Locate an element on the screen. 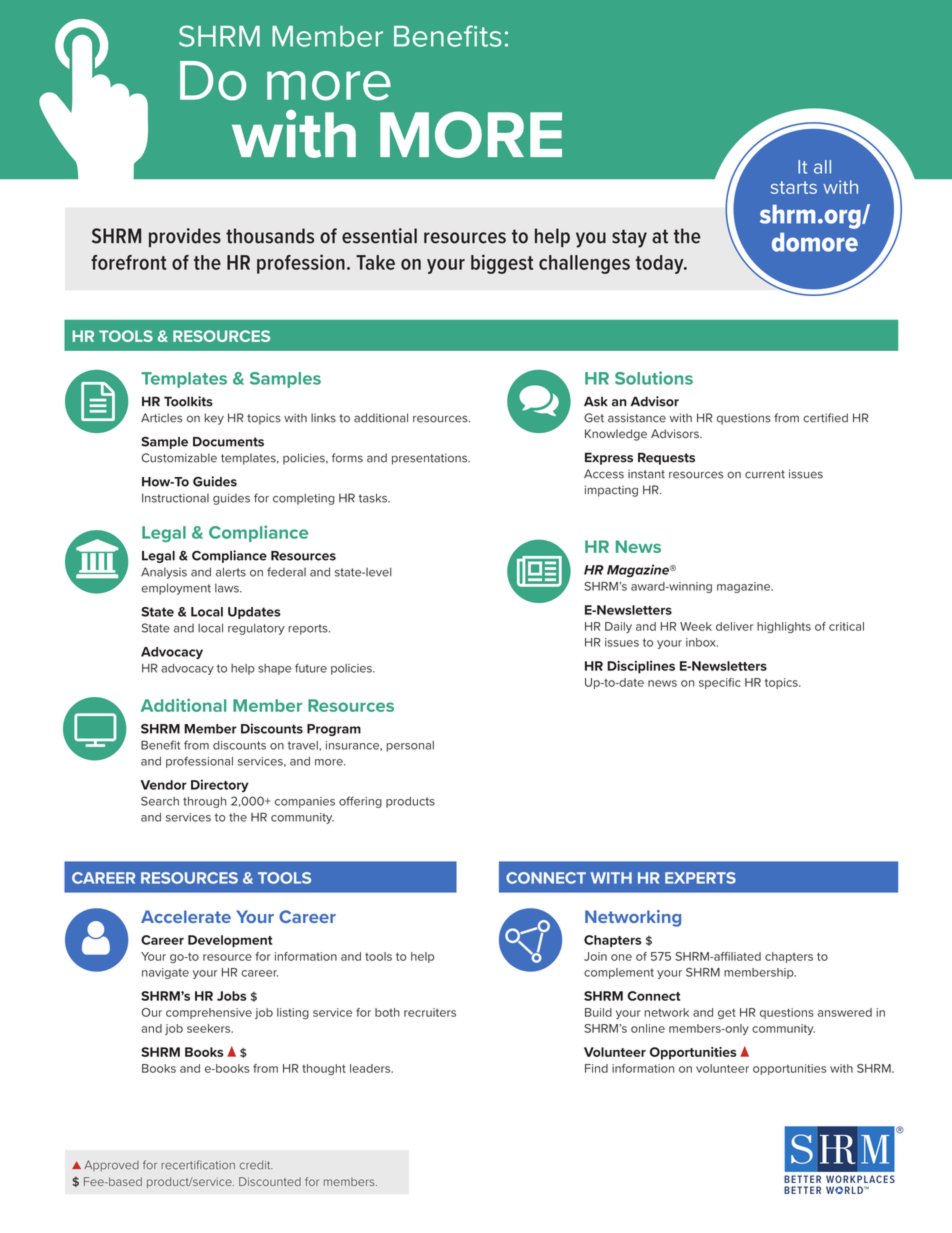 This screenshot has width=952, height=1233. shape is located at coordinates (274, 669).
